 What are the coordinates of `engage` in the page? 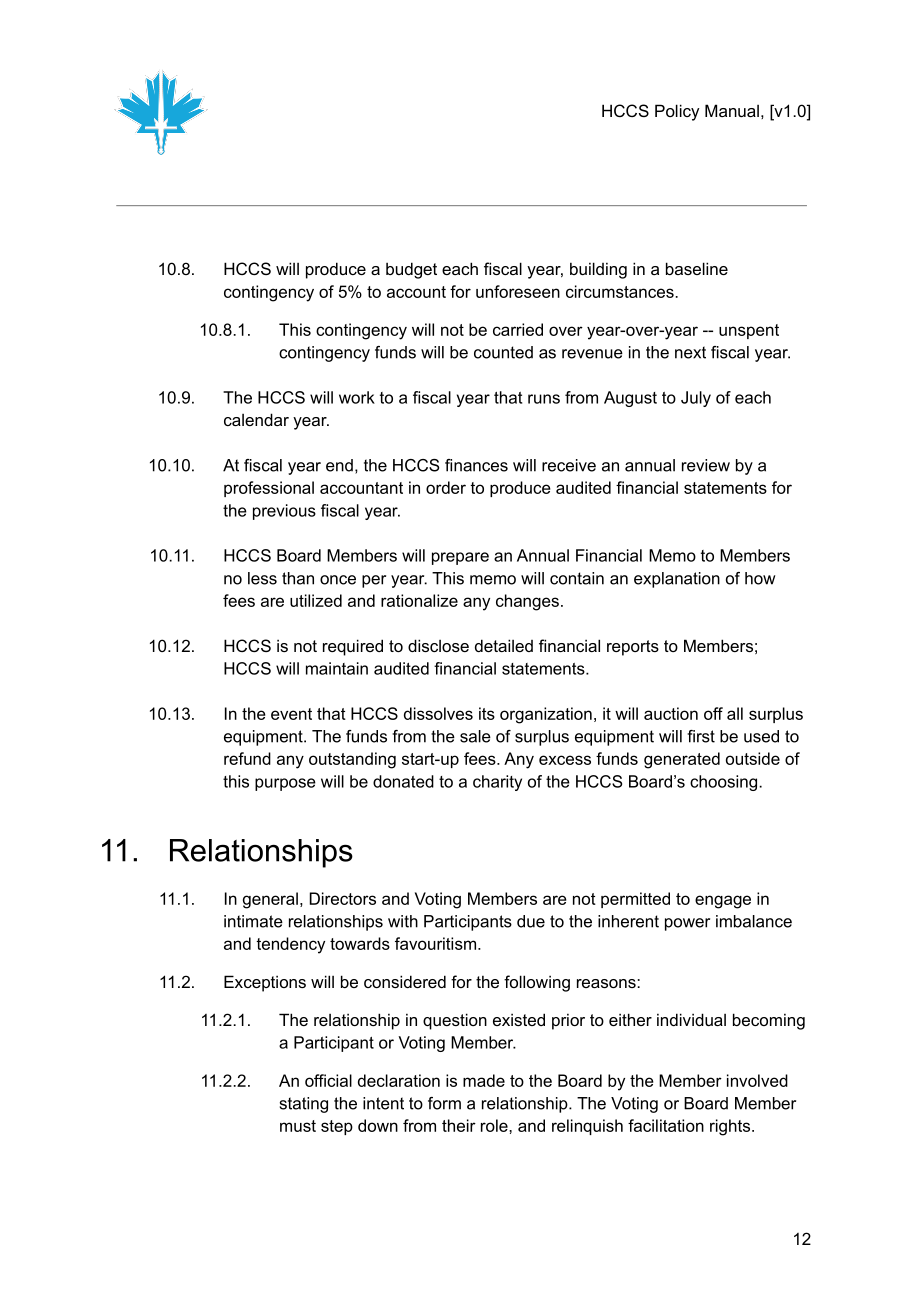 It's located at (723, 902).
